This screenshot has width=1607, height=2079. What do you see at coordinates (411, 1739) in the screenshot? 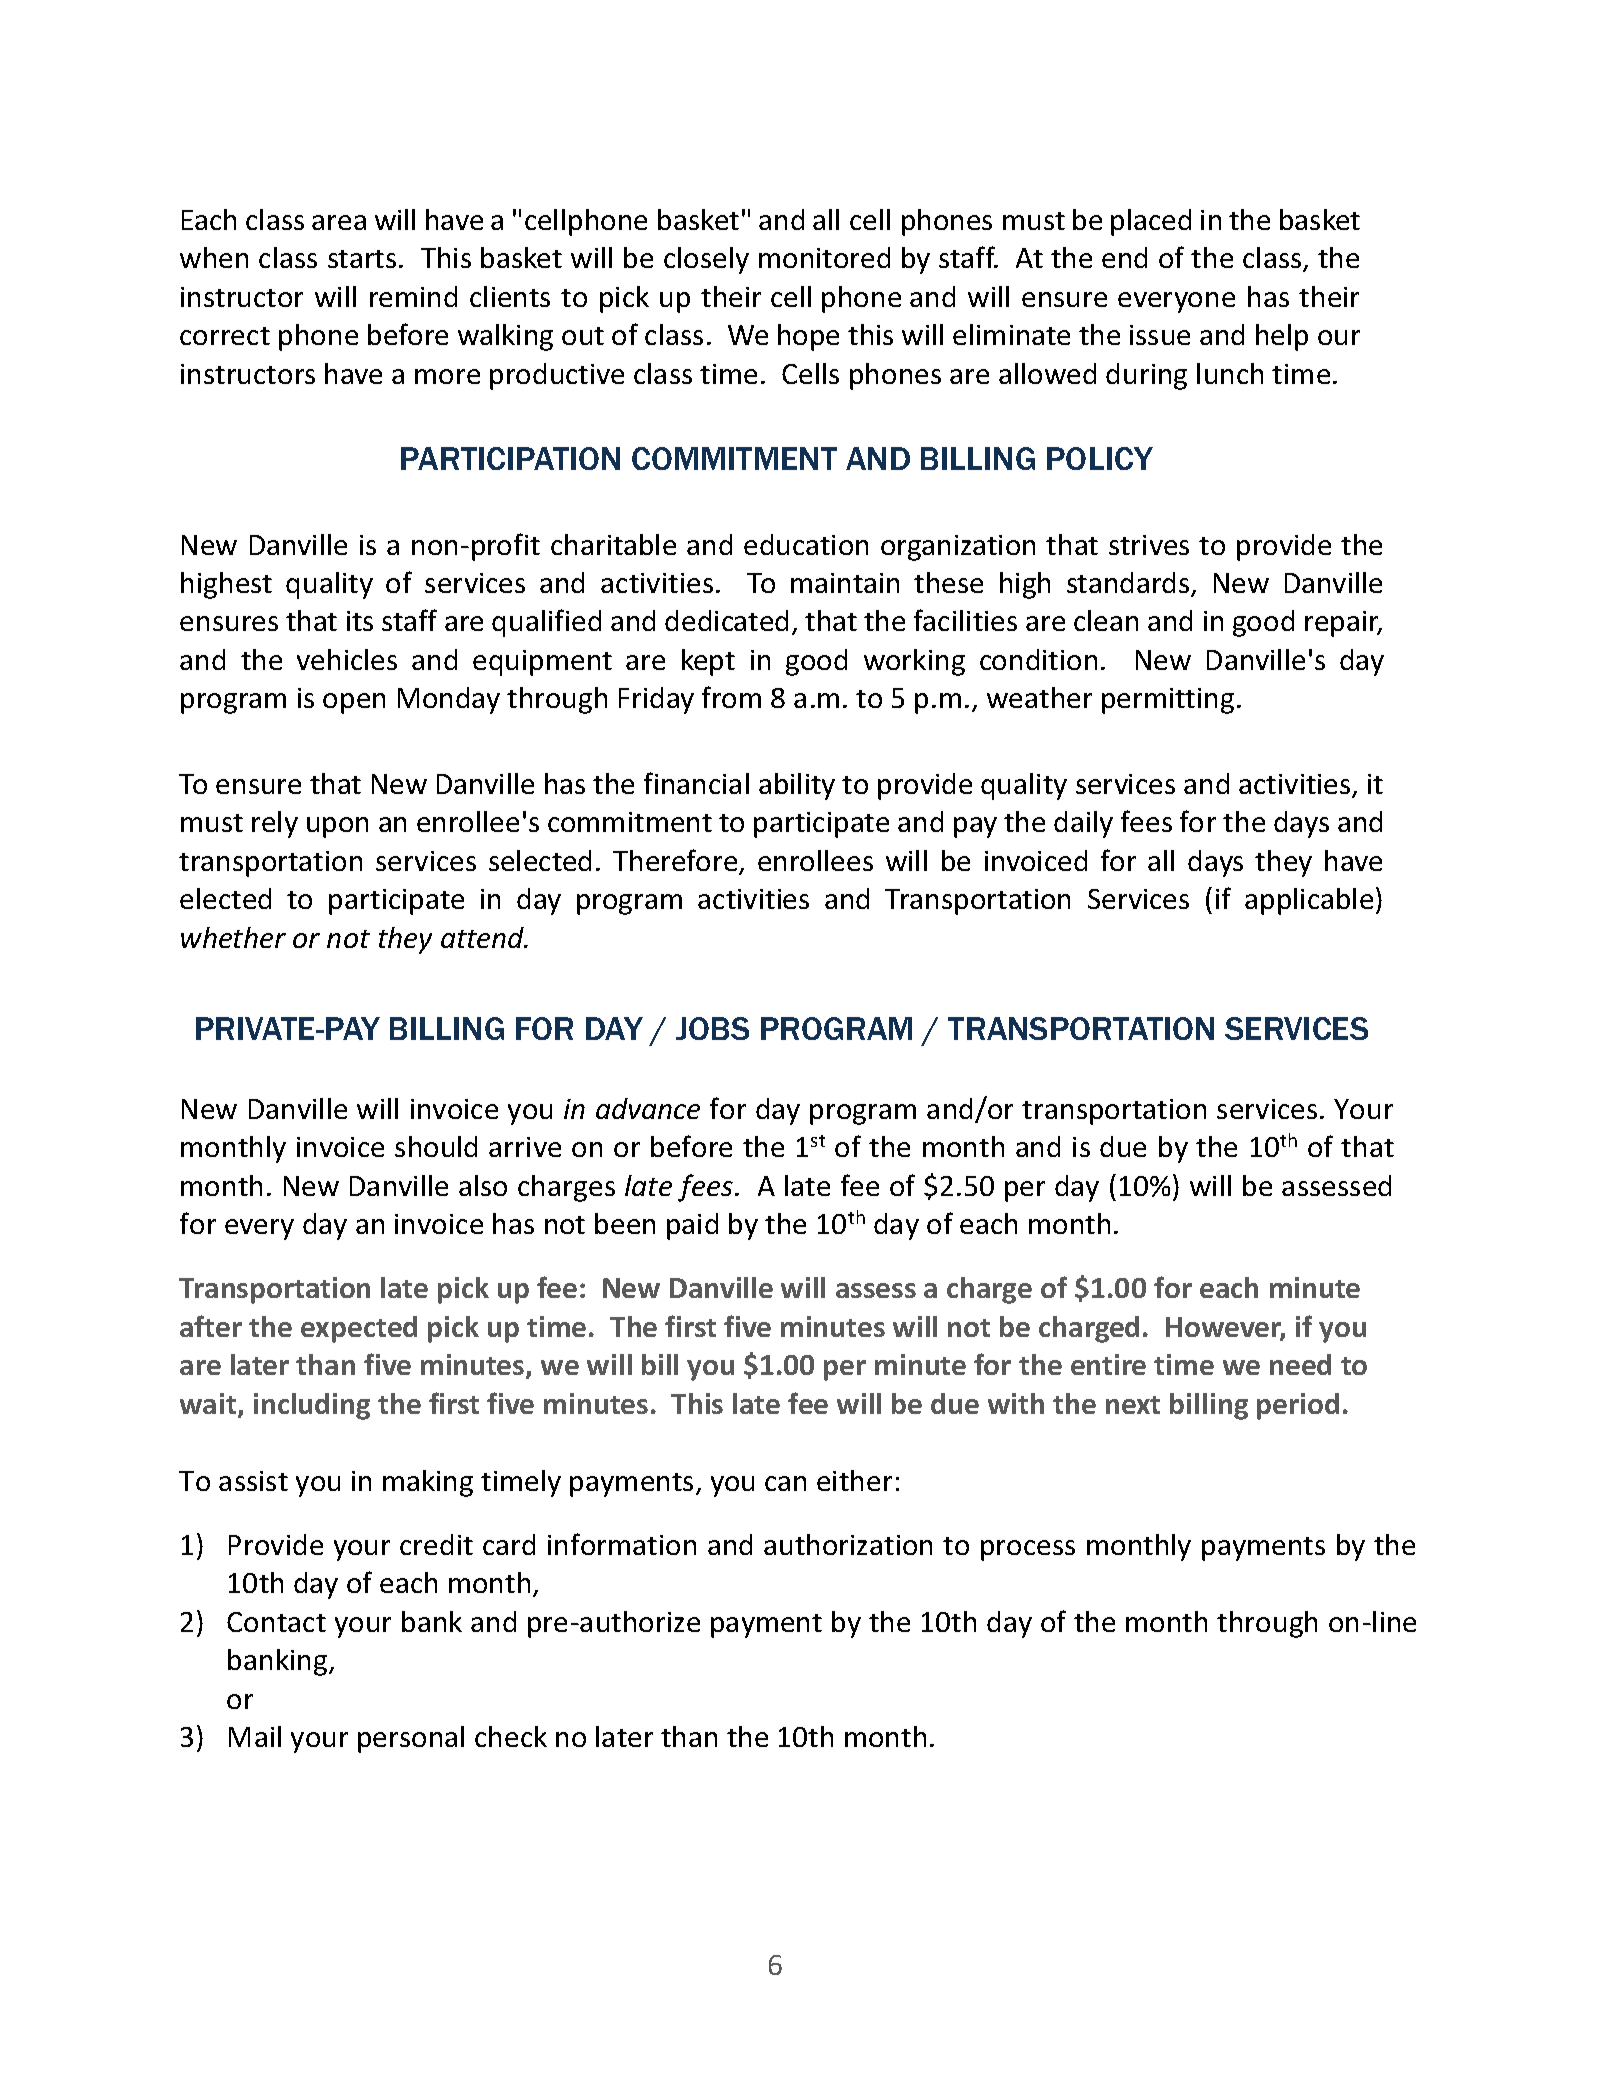
I see `personal` at bounding box center [411, 1739].
